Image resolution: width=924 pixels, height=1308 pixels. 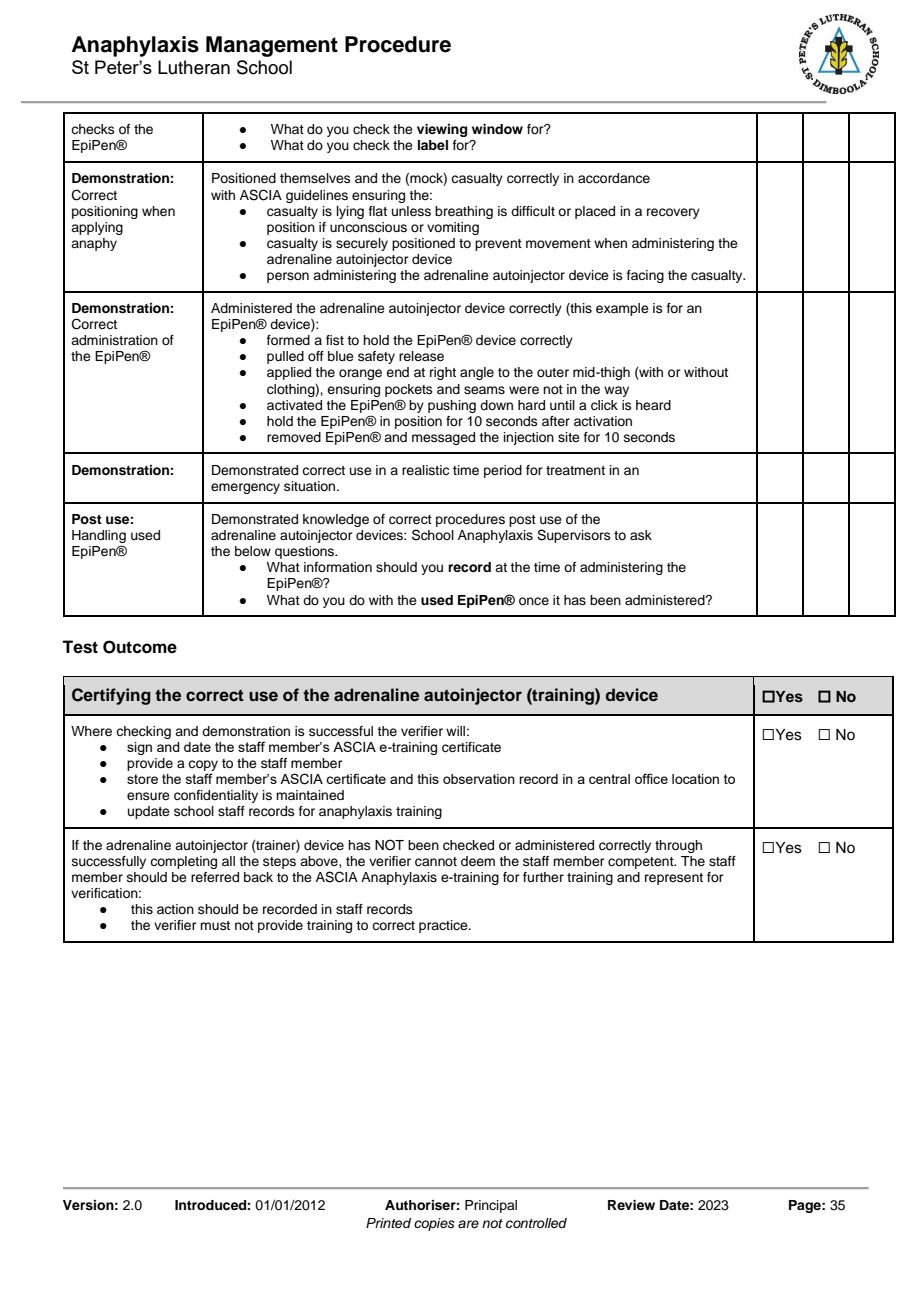 I want to click on activation, so click(x=603, y=421).
